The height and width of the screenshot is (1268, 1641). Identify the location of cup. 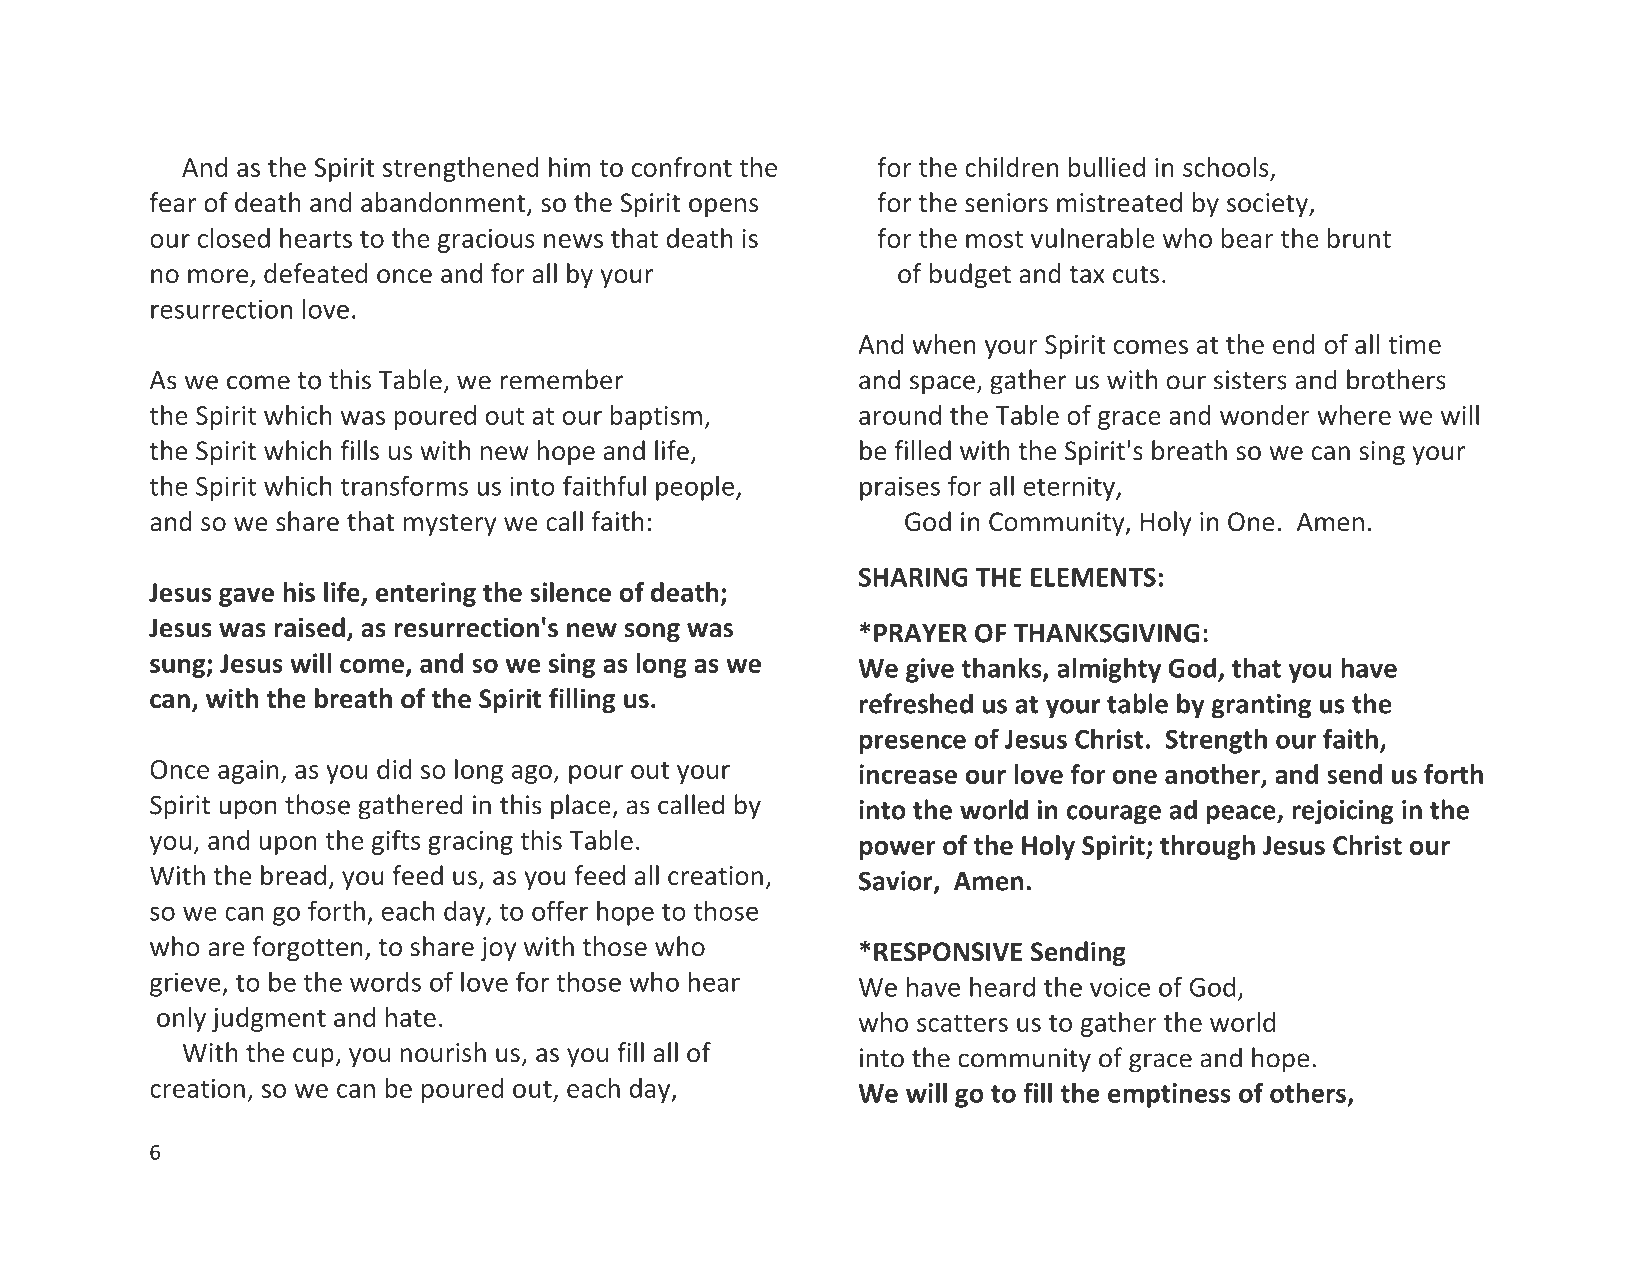
(314, 1057).
